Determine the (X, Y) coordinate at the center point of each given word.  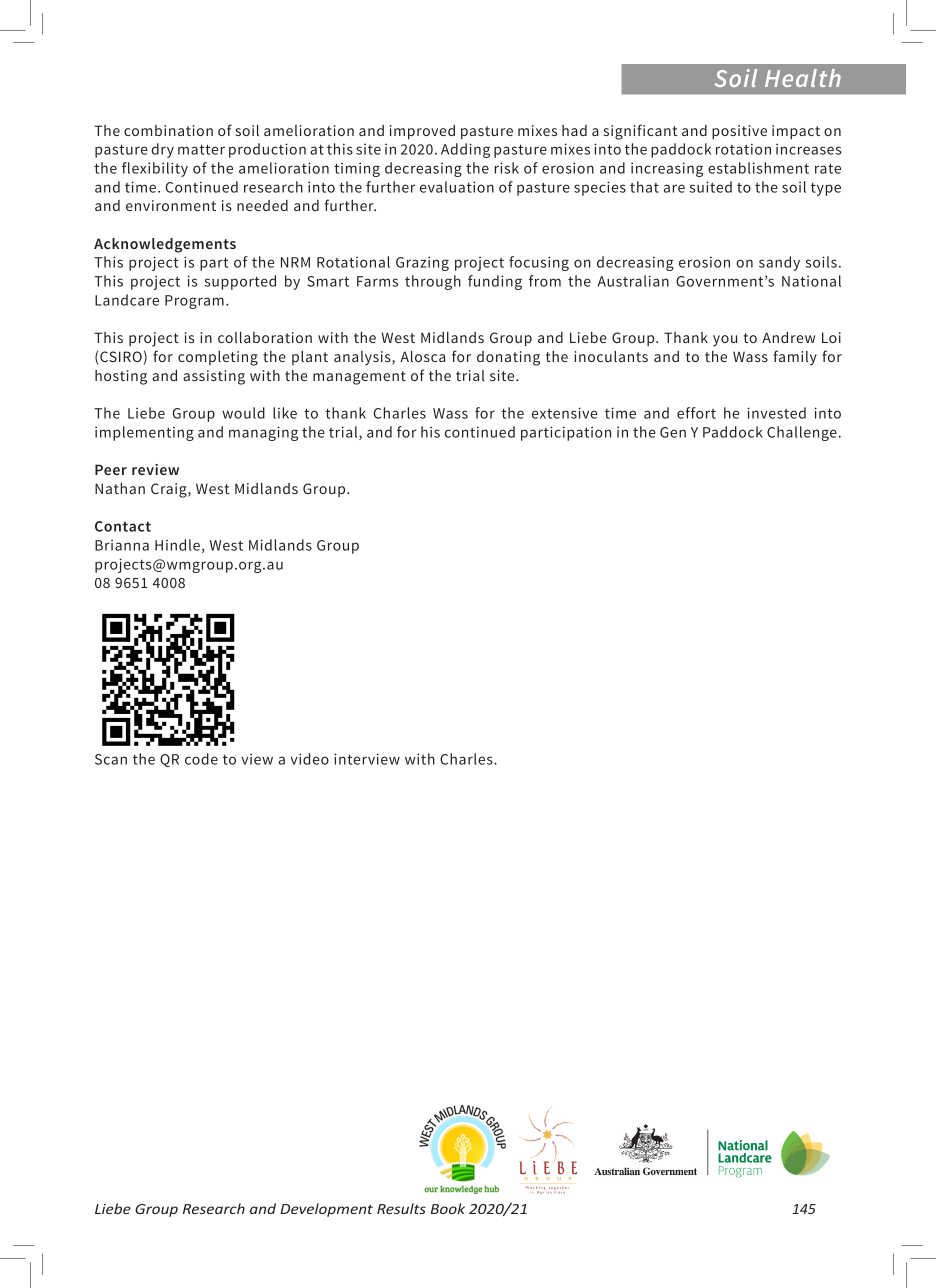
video (310, 759)
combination (168, 130)
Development (326, 1210)
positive (739, 132)
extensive (564, 413)
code (201, 759)
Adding (465, 150)
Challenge (802, 433)
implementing (144, 433)
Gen (673, 432)
